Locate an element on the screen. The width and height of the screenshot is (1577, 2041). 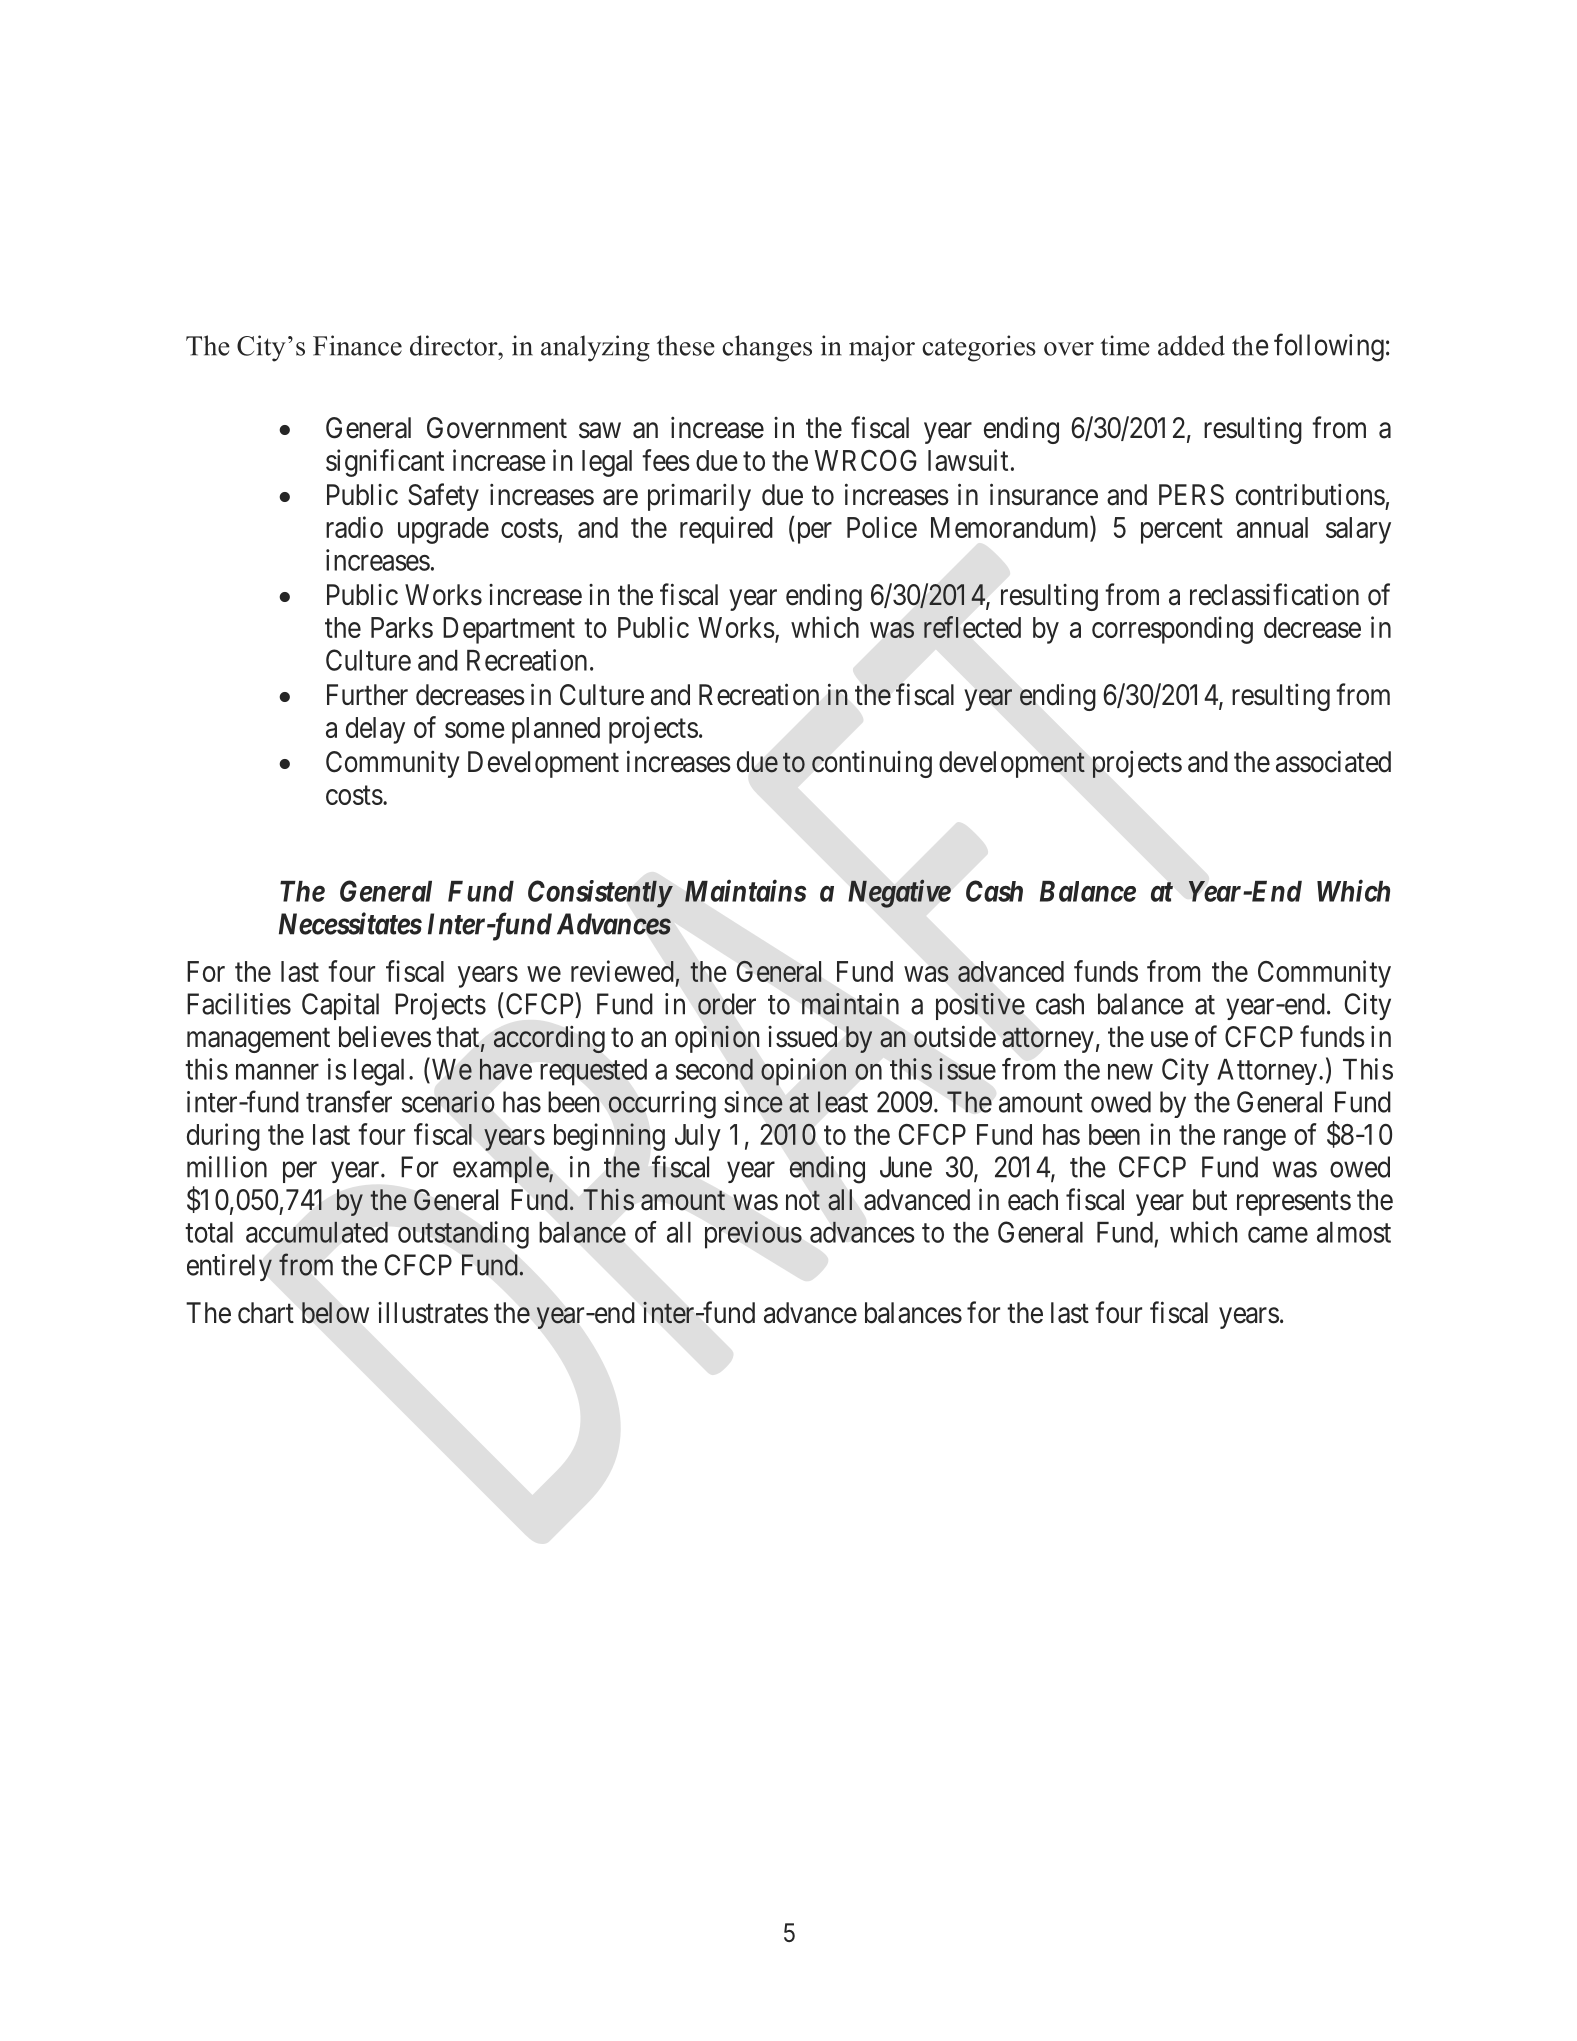
delay is located at coordinates (375, 730).
